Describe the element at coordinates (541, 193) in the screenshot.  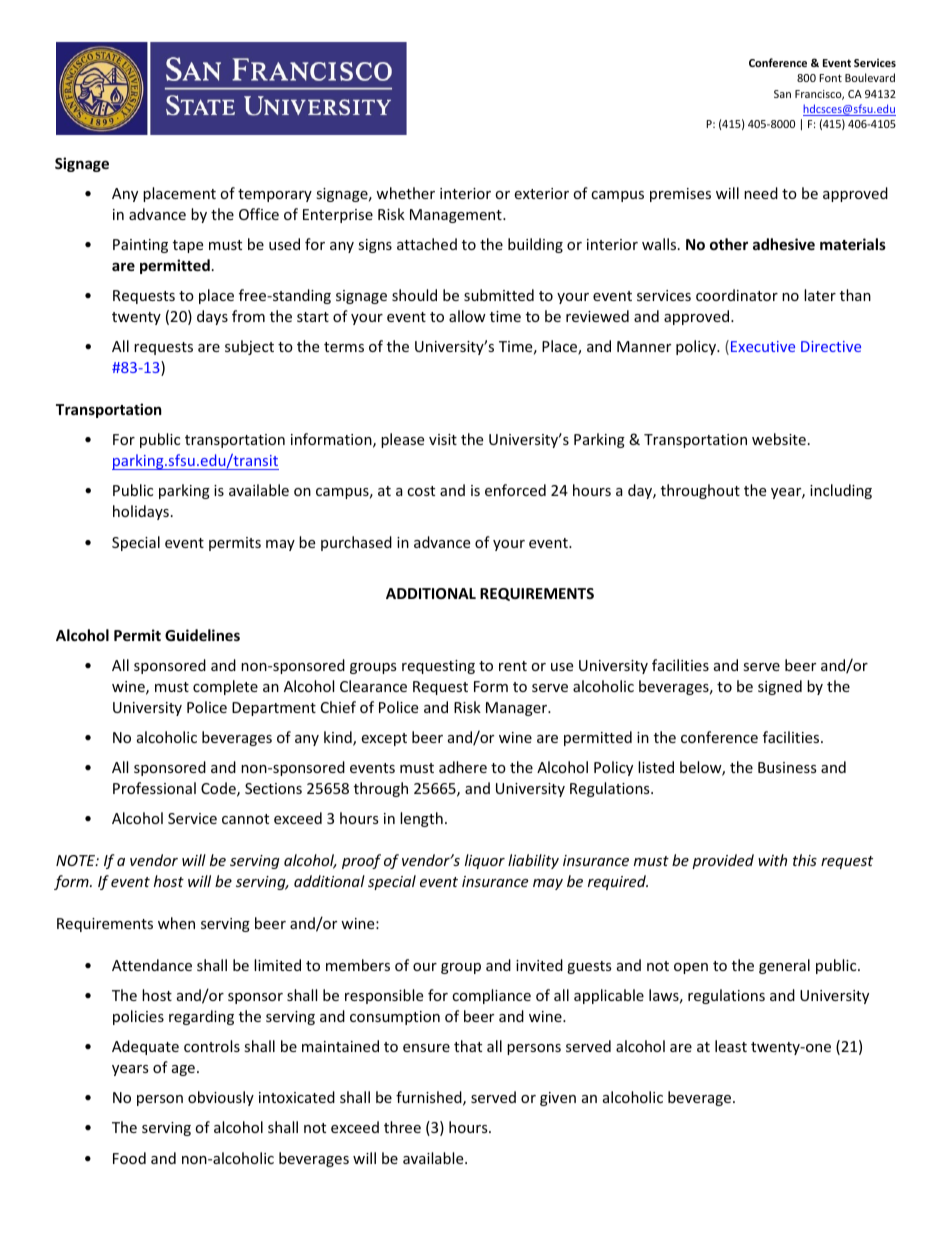
I see `exterior` at that location.
